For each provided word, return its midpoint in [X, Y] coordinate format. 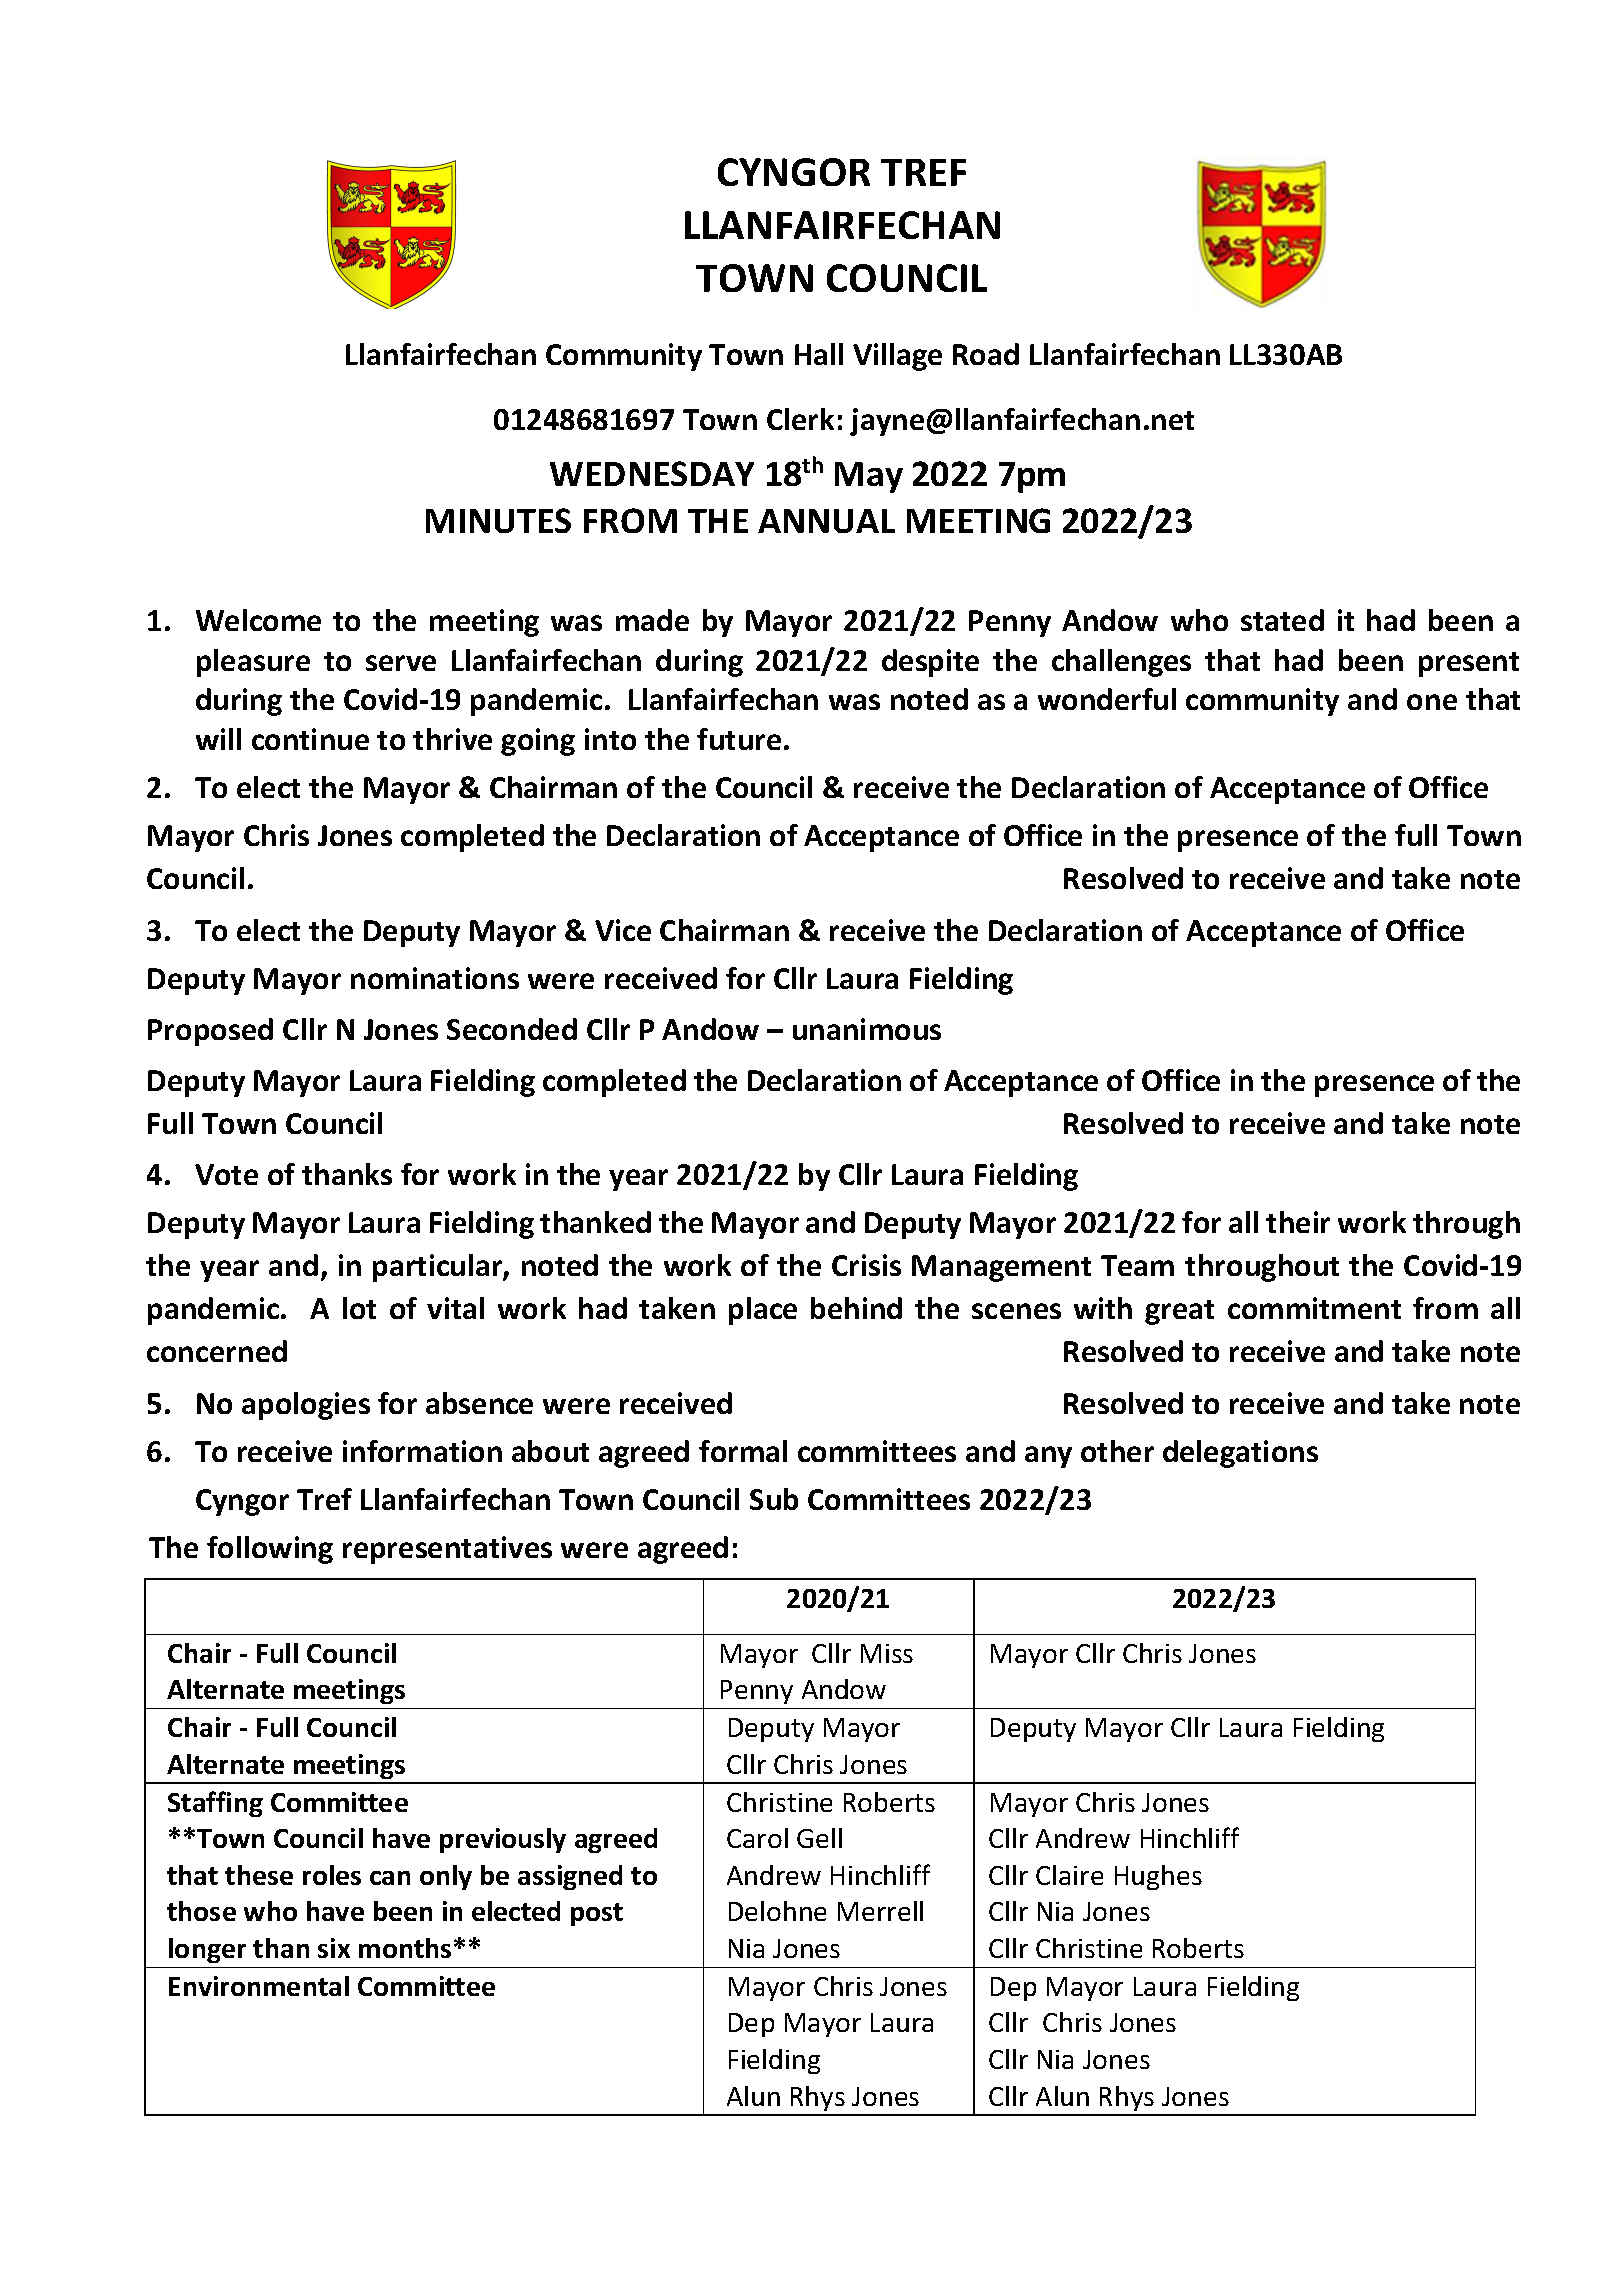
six [334, 1948]
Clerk [800, 419]
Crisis [866, 1265]
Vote [226, 1174]
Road [986, 354]
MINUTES [498, 520]
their [1298, 1222]
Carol [757, 1838]
